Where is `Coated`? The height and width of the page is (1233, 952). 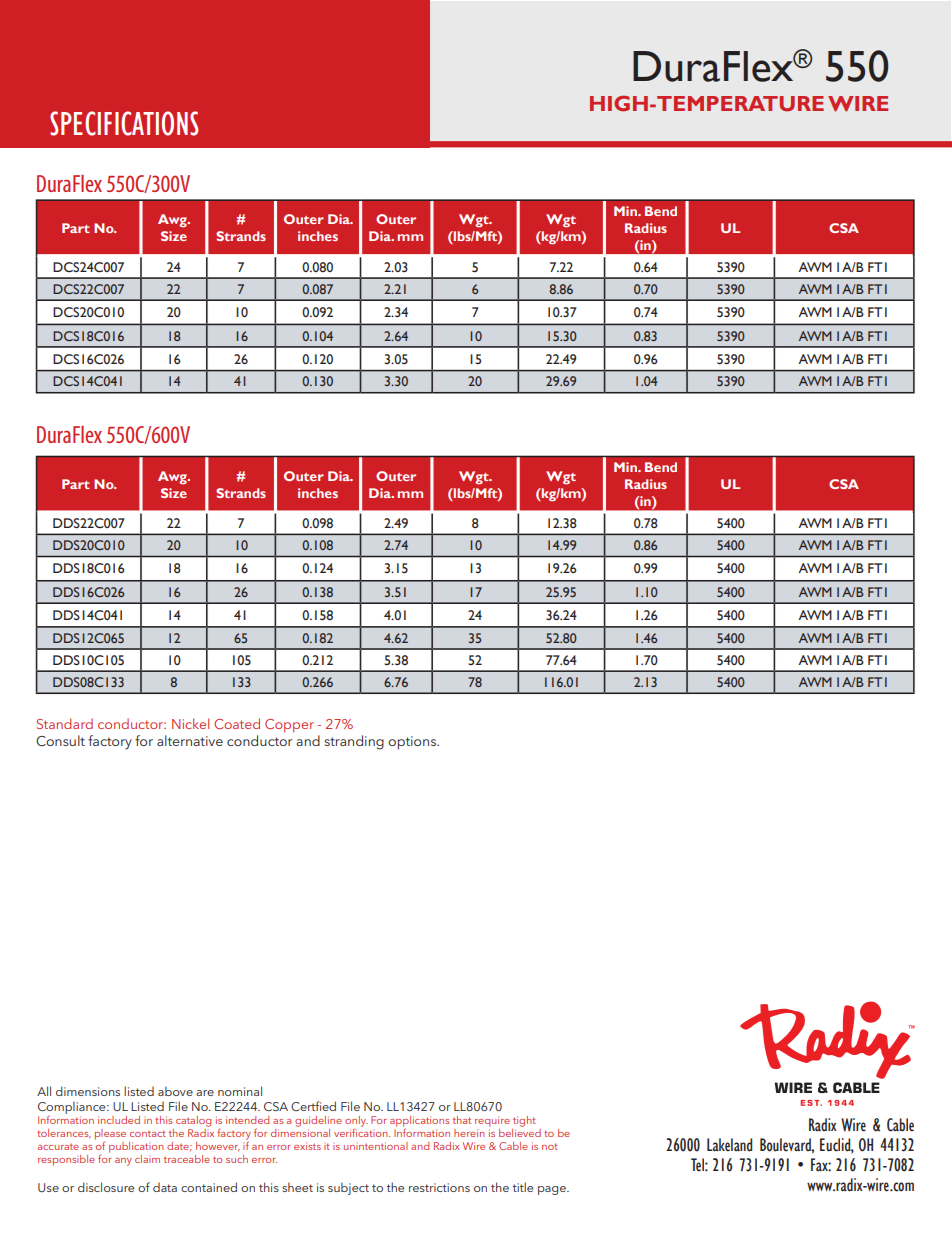 Coated is located at coordinates (237, 723).
